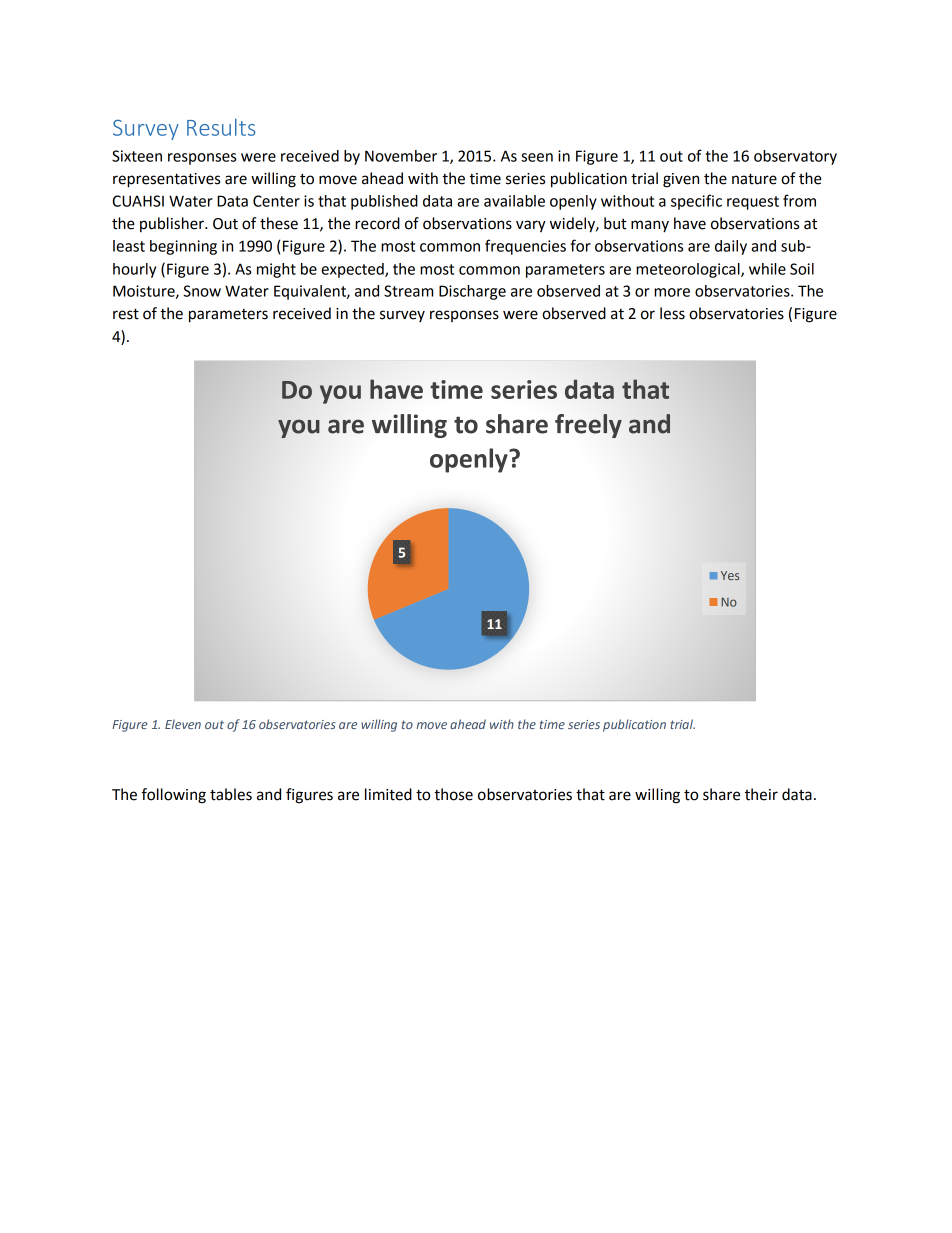 Image resolution: width=952 pixels, height=1233 pixels. What do you see at coordinates (588, 426) in the image?
I see `freely` at bounding box center [588, 426].
